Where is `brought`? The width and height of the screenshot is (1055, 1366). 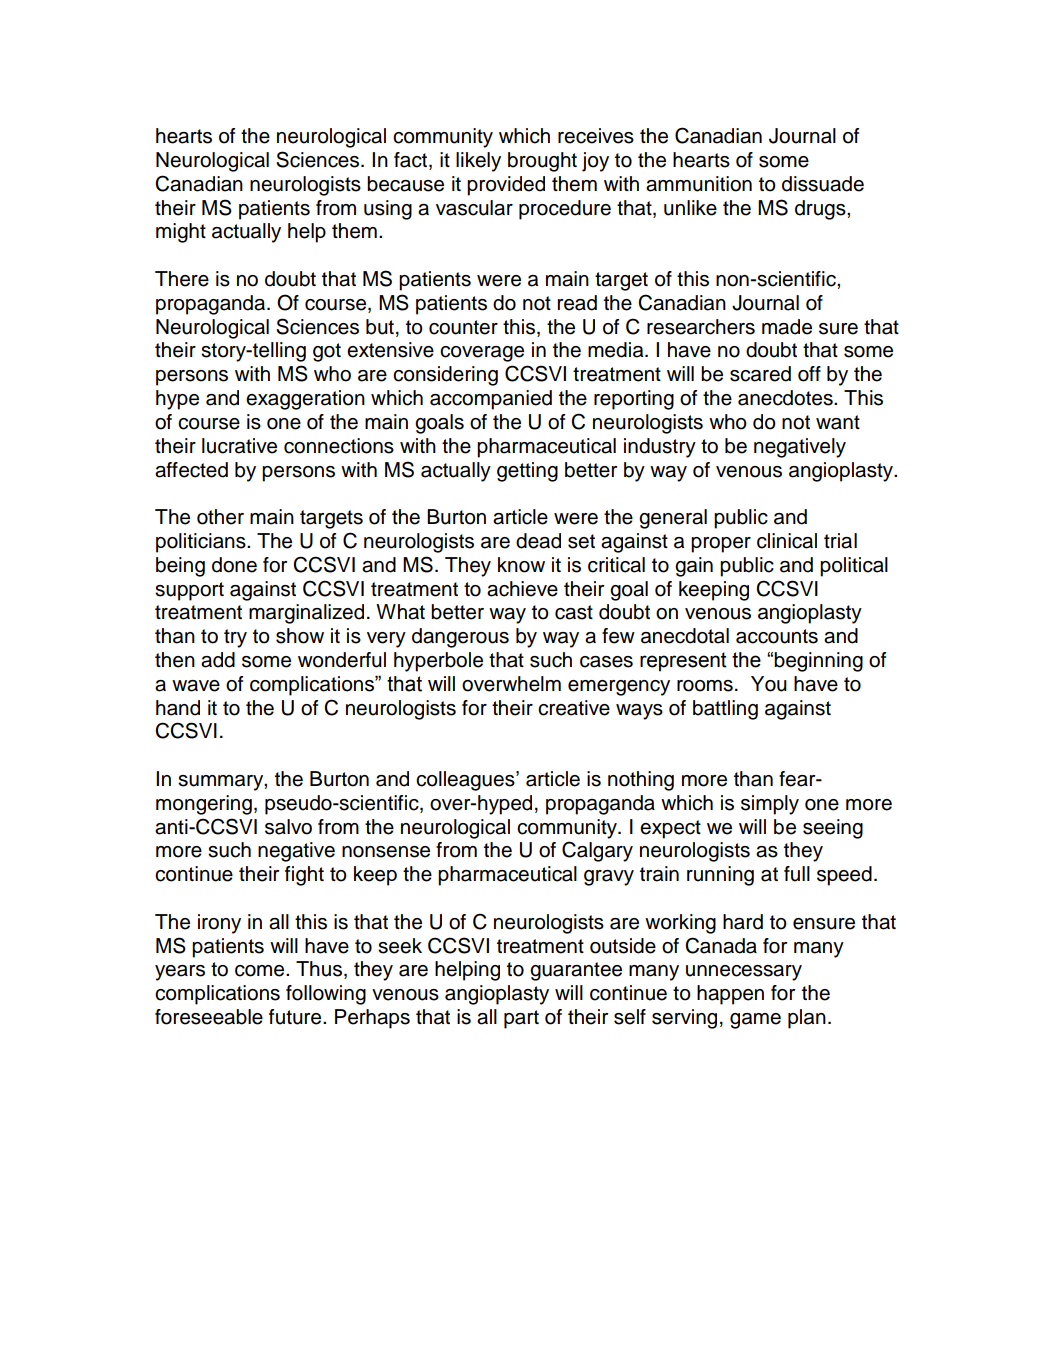 brought is located at coordinates (542, 162).
